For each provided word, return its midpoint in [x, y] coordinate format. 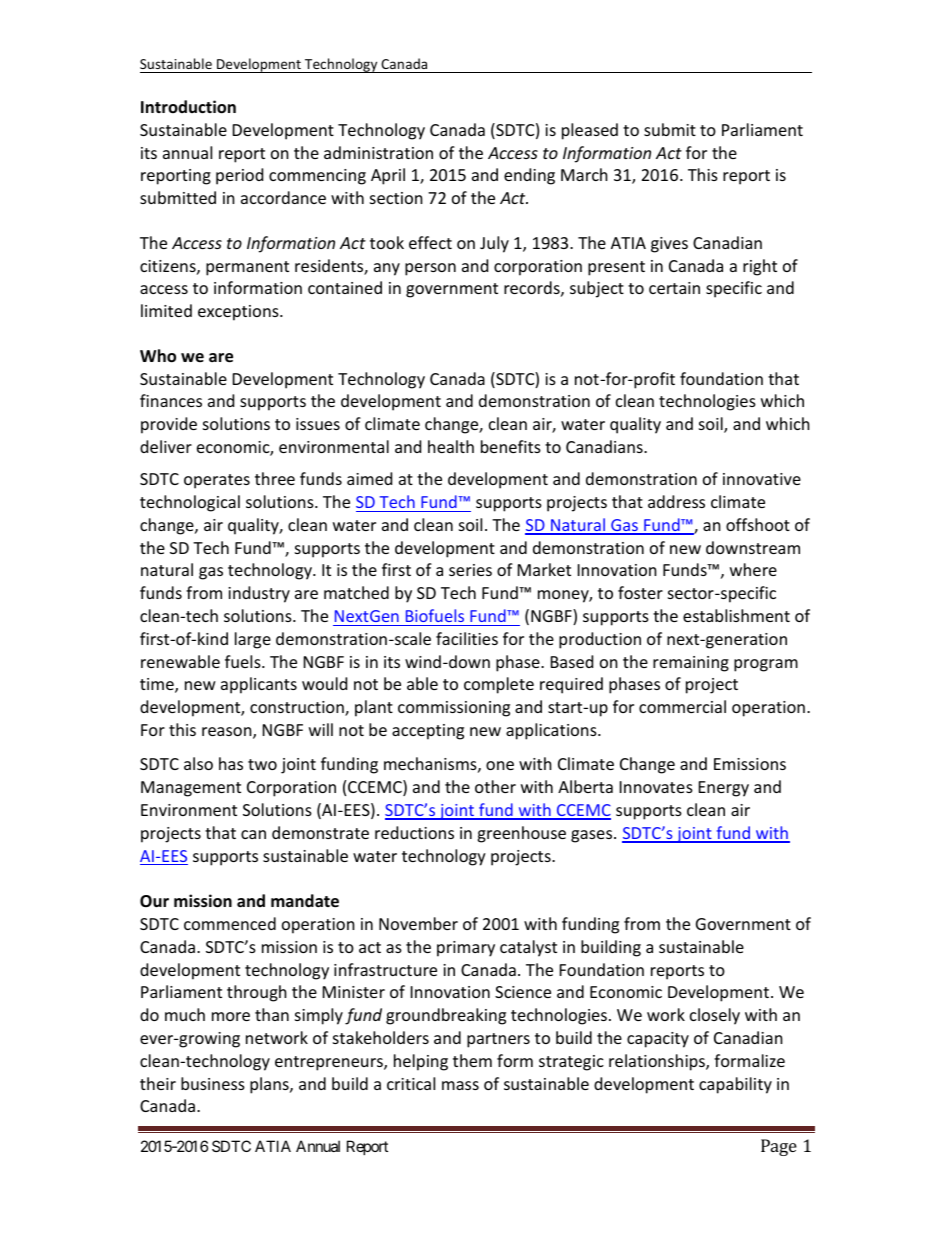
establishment [736, 615]
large [253, 640]
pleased [590, 131]
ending [529, 176]
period [239, 176]
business [213, 1083]
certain [674, 288]
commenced [230, 923]
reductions [414, 832]
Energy [724, 789]
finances [171, 400]
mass [460, 1085]
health [451, 446]
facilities [467, 638]
